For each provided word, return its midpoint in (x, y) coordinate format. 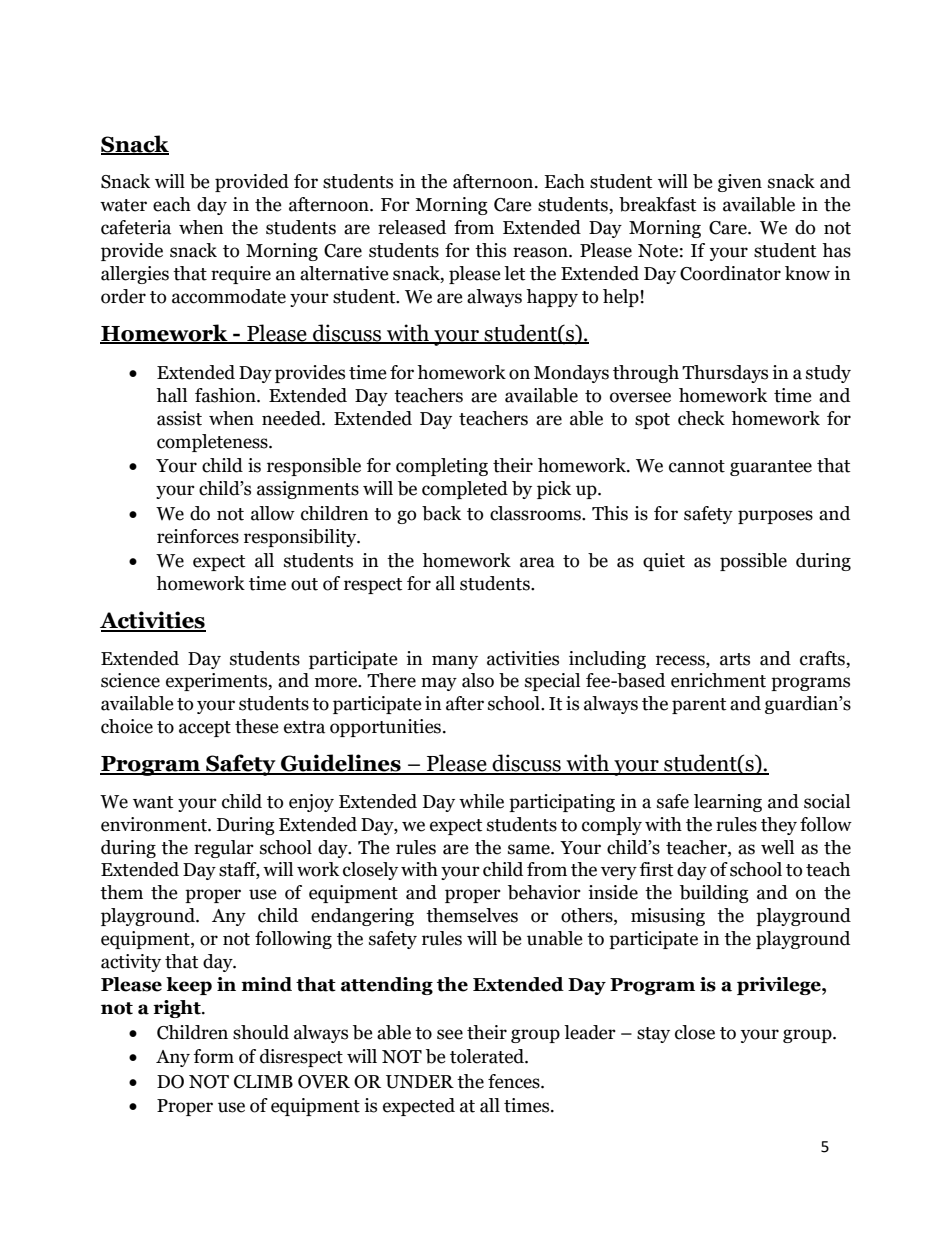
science (130, 680)
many (455, 662)
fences (515, 1081)
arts (735, 659)
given (740, 183)
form (214, 1056)
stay (653, 1035)
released (412, 227)
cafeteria (136, 227)
